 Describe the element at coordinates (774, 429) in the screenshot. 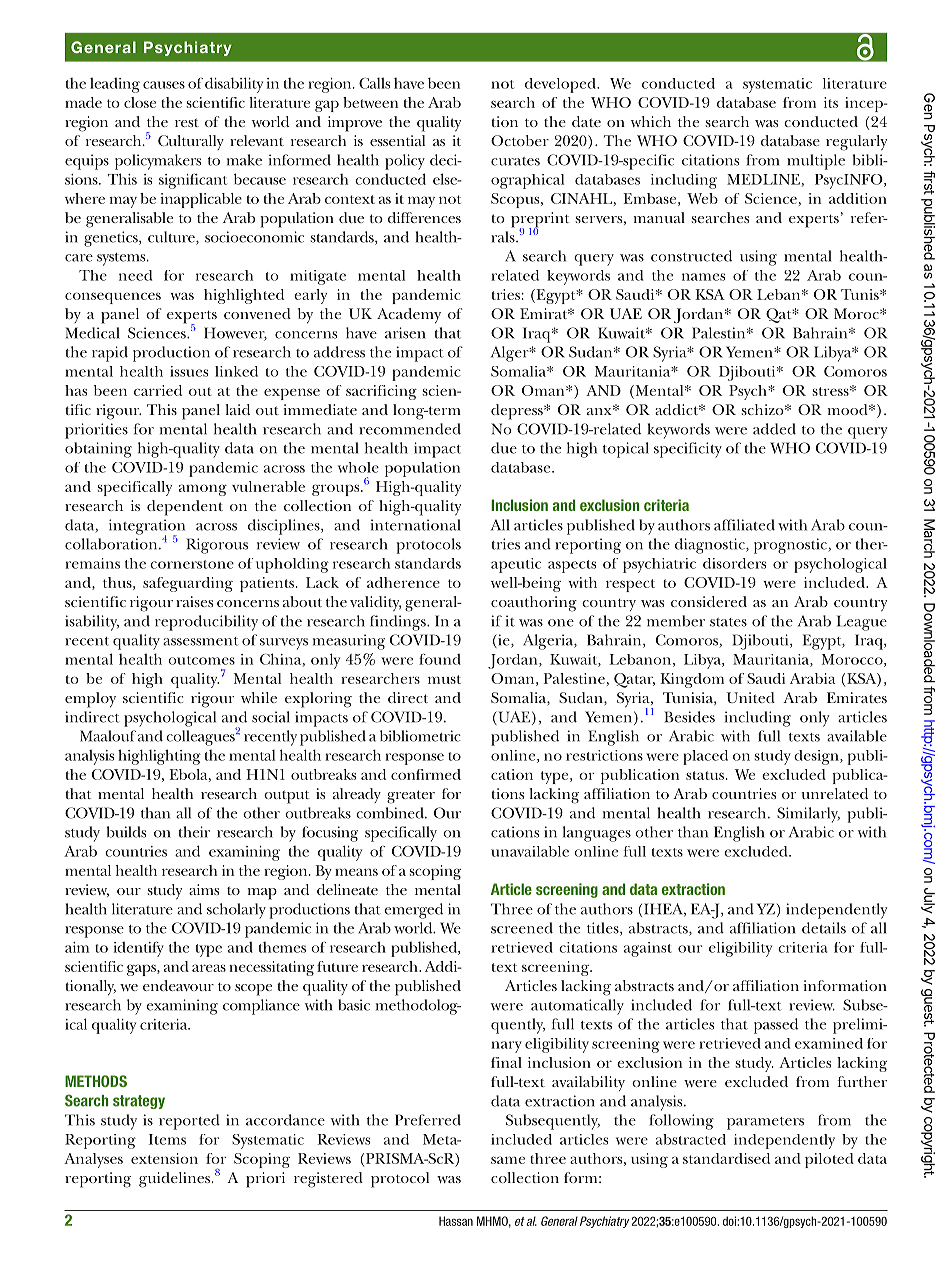

I see `added` at that location.
